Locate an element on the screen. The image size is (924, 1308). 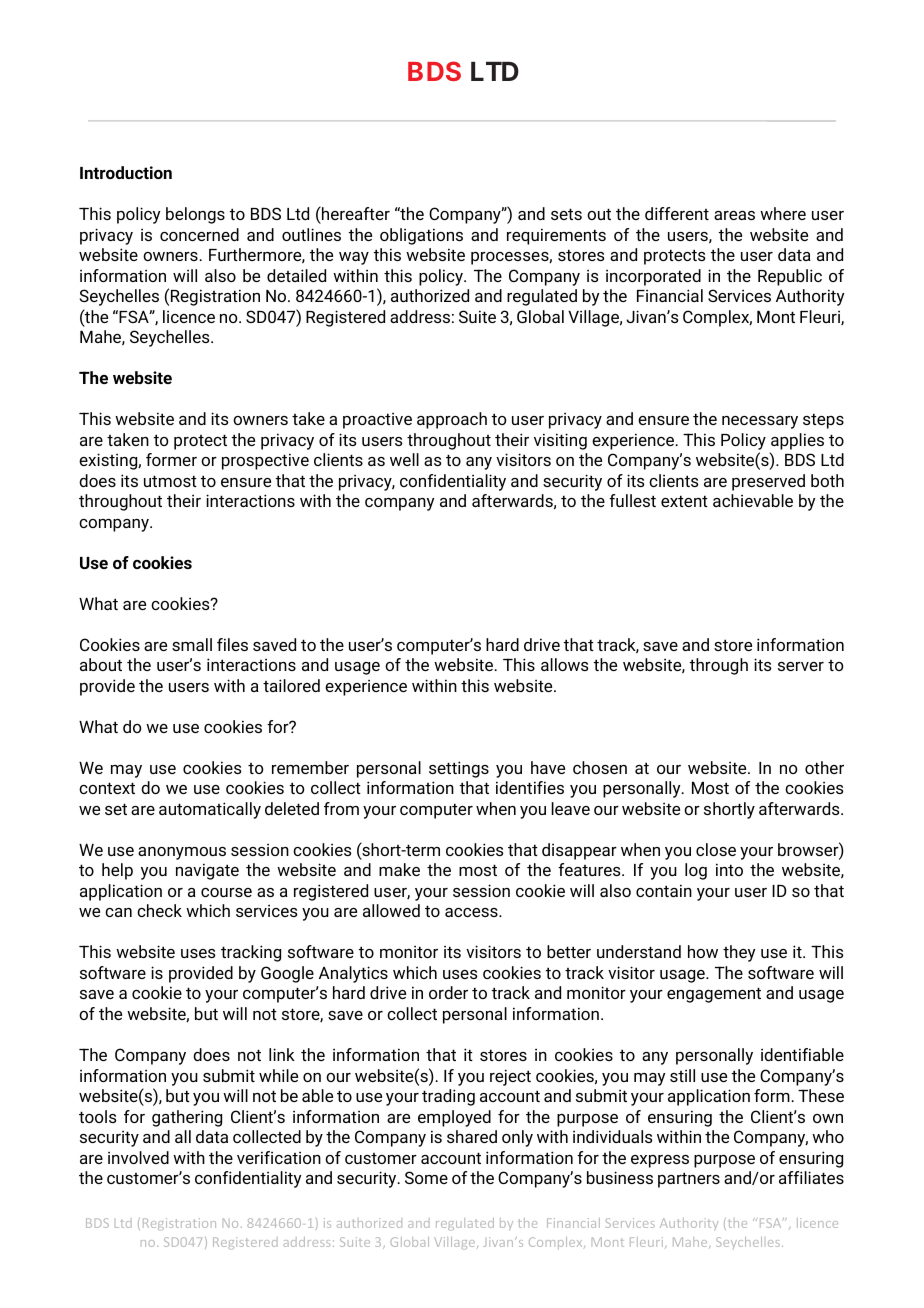
areas is located at coordinates (734, 215).
